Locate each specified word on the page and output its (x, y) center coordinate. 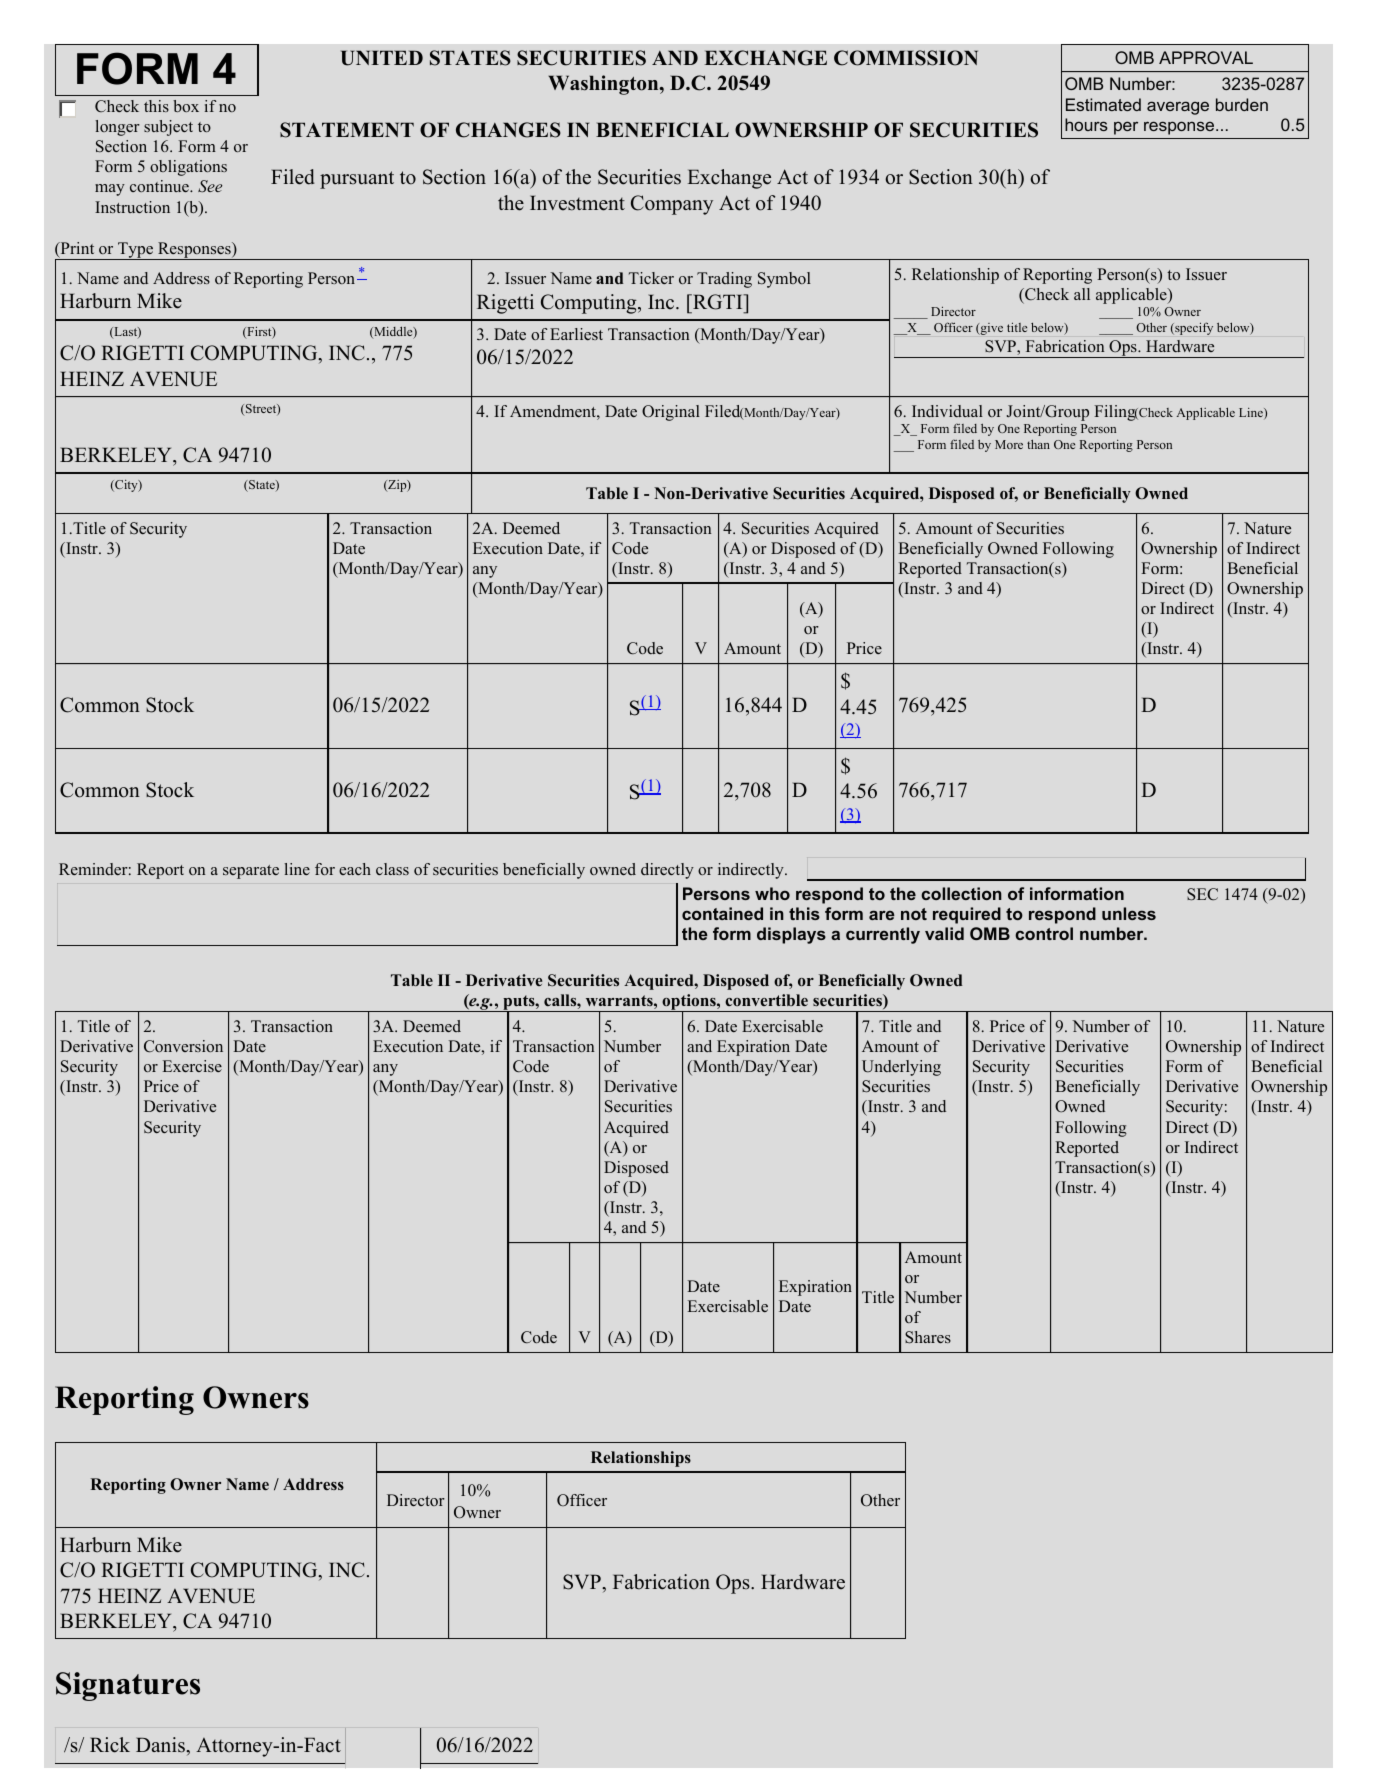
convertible (766, 1000)
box (186, 106)
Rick (110, 1745)
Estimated (1103, 104)
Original (671, 413)
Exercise (192, 1066)
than (1038, 444)
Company (672, 205)
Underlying (901, 1068)
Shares (928, 1337)
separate (251, 872)
